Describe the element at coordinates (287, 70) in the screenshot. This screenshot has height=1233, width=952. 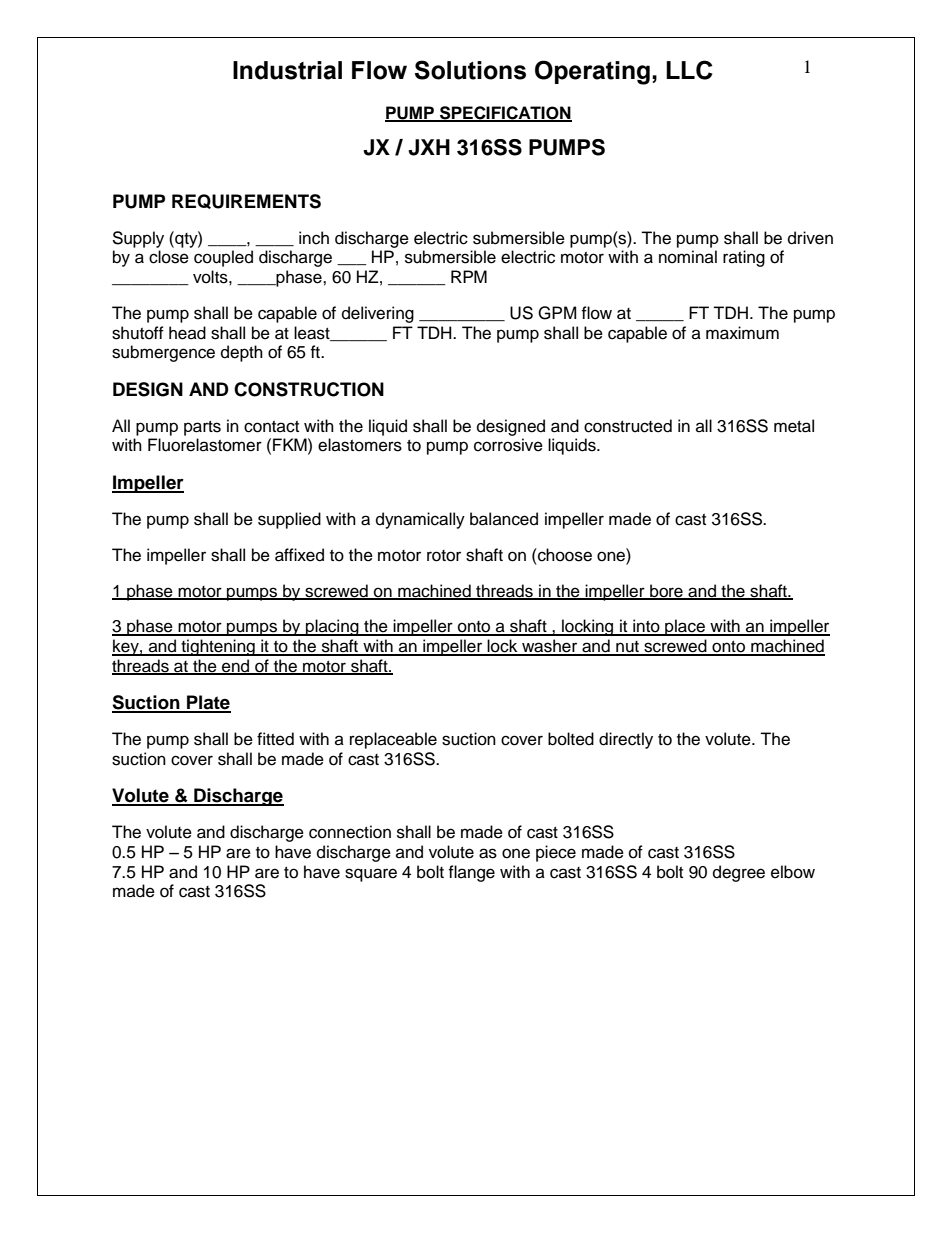
I see `Industrial` at that location.
